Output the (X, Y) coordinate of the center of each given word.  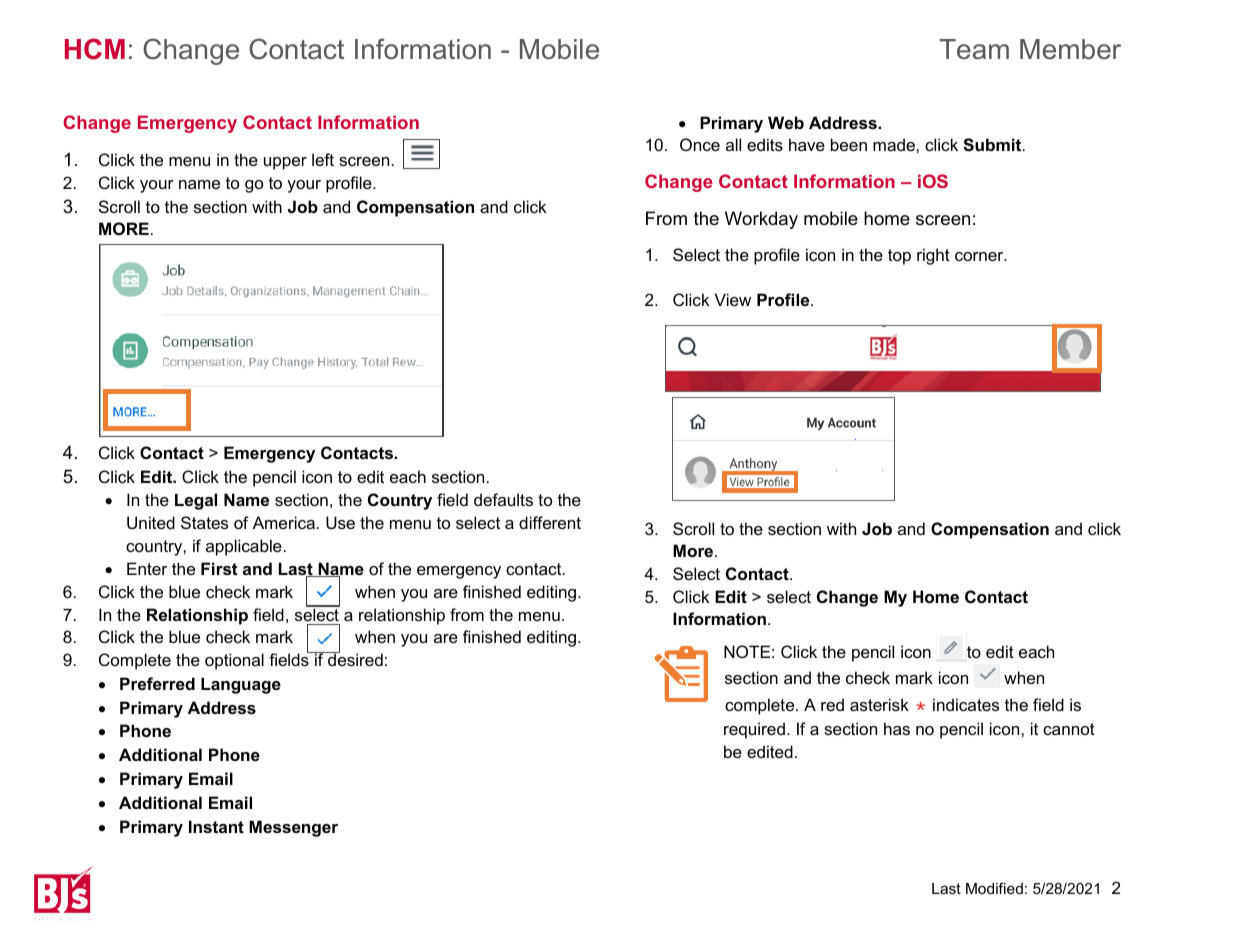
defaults (503, 499)
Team (974, 49)
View (733, 299)
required (754, 730)
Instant (216, 826)
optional (234, 661)
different (550, 522)
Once (700, 144)
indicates (966, 704)
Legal (196, 501)
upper (285, 163)
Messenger (293, 828)
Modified (994, 888)
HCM (95, 49)
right (933, 256)
